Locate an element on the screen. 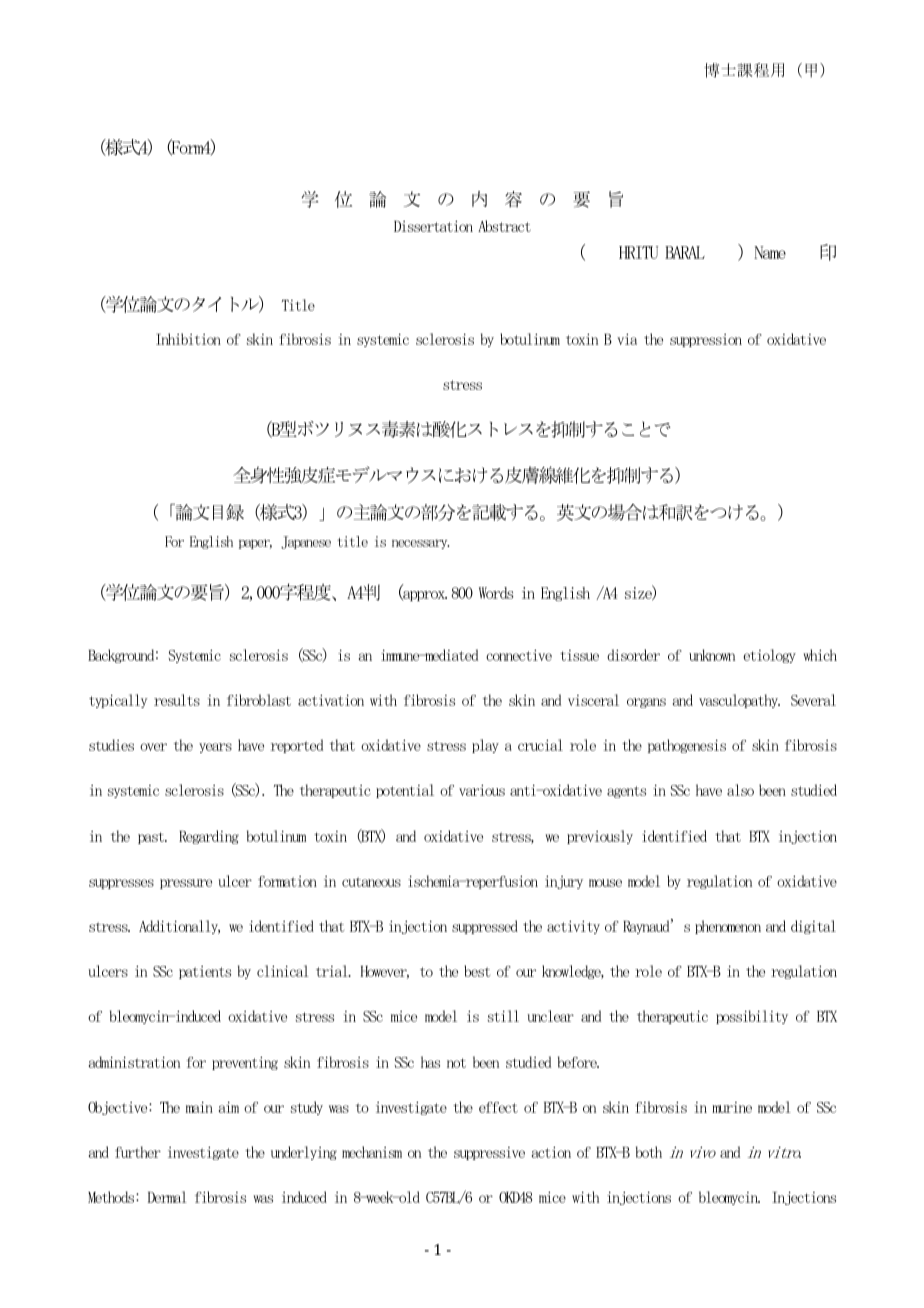 This screenshot has height=1308, width=924. play is located at coordinates (485, 746).
